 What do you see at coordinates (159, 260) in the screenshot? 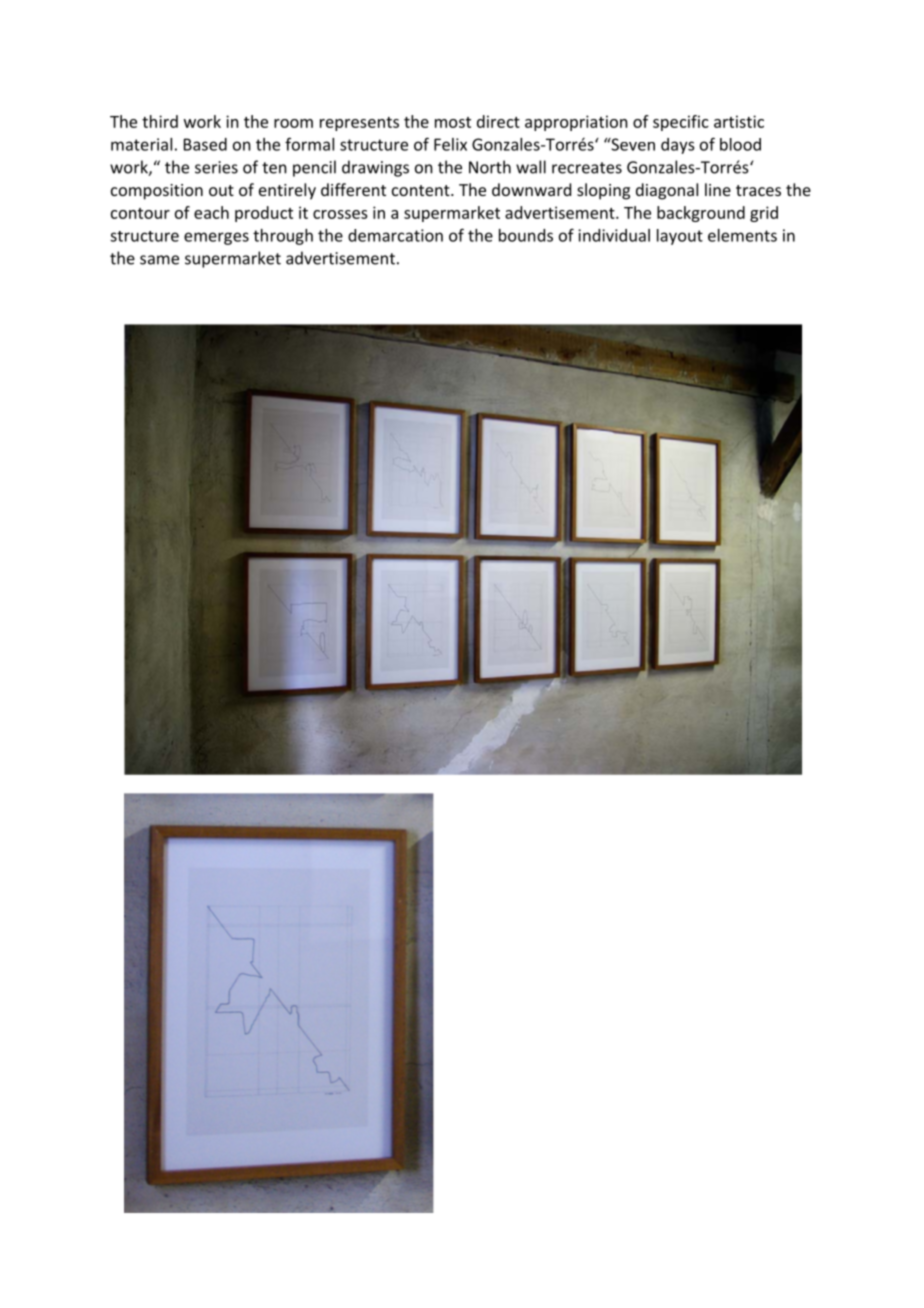
I see `same` at bounding box center [159, 260].
